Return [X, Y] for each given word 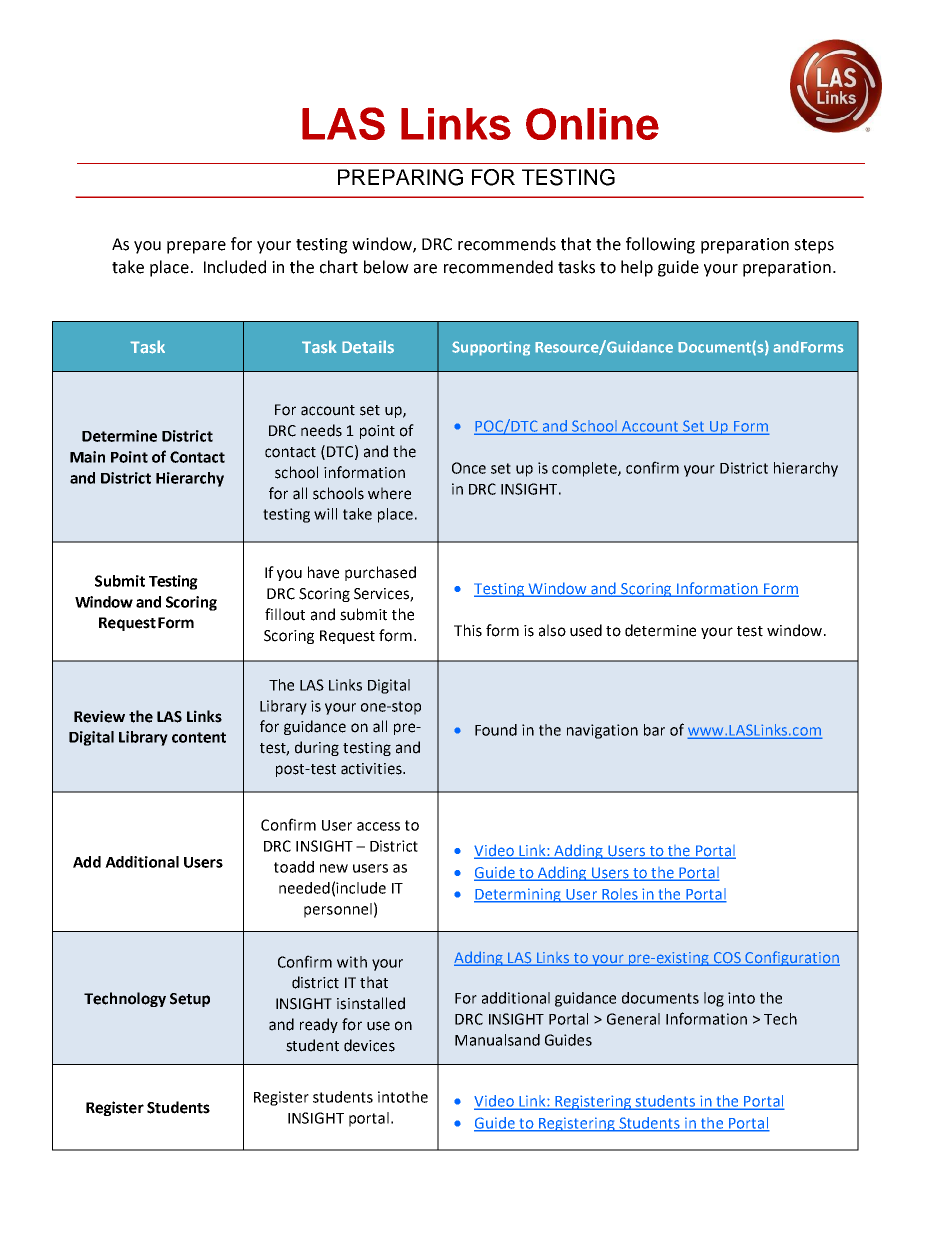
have [323, 572]
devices [369, 1045]
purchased [380, 573]
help [637, 268]
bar [654, 730]
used [586, 630]
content [199, 737]
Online [592, 124]
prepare [196, 247]
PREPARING [400, 177]
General [633, 1019]
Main [87, 457]
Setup [190, 1000]
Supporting [491, 348]
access [378, 826]
